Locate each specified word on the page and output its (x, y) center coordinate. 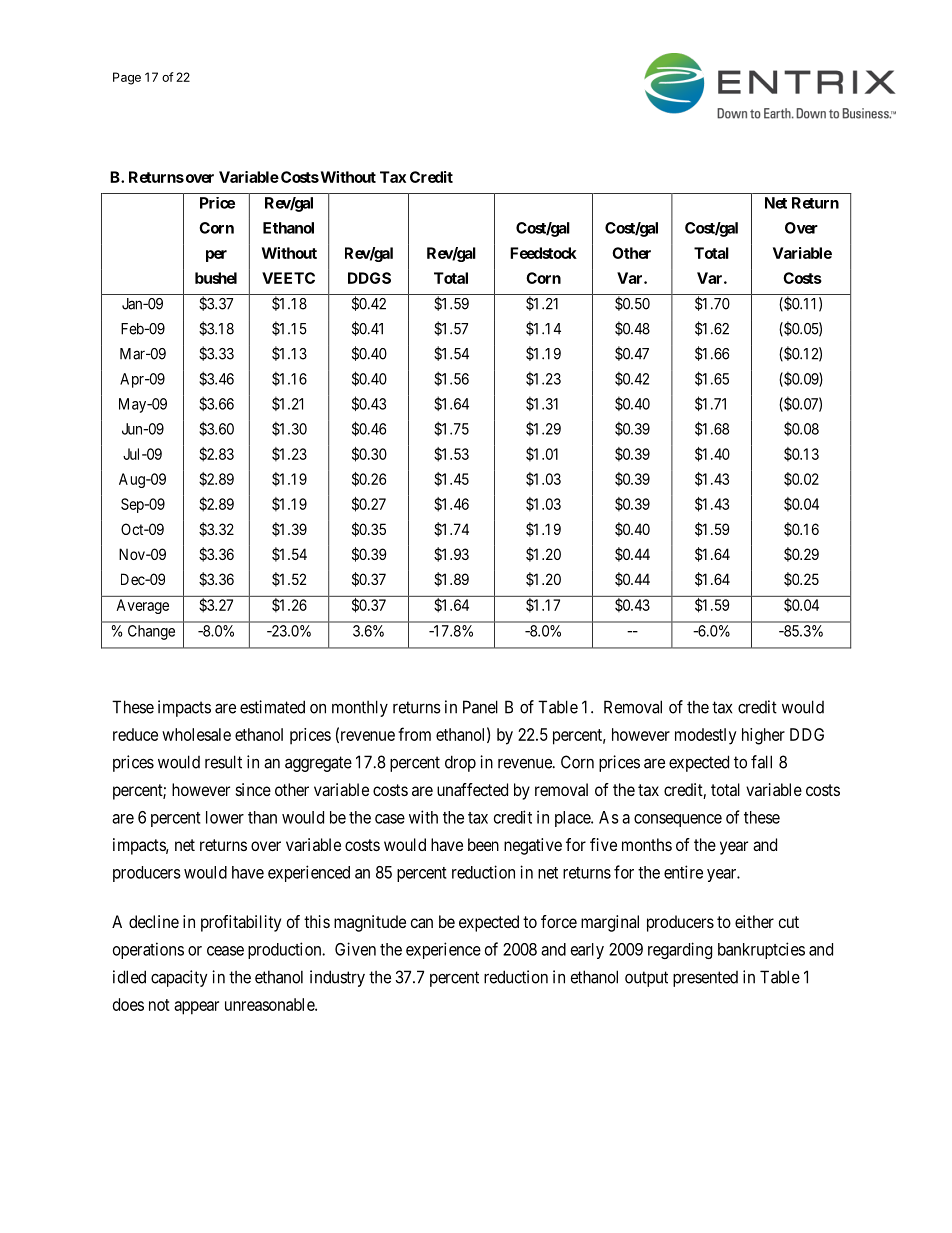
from (414, 734)
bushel (216, 278)
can (422, 923)
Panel (480, 707)
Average (142, 606)
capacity (179, 978)
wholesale (196, 734)
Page (127, 78)
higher (763, 736)
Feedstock (543, 253)
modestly (706, 736)
